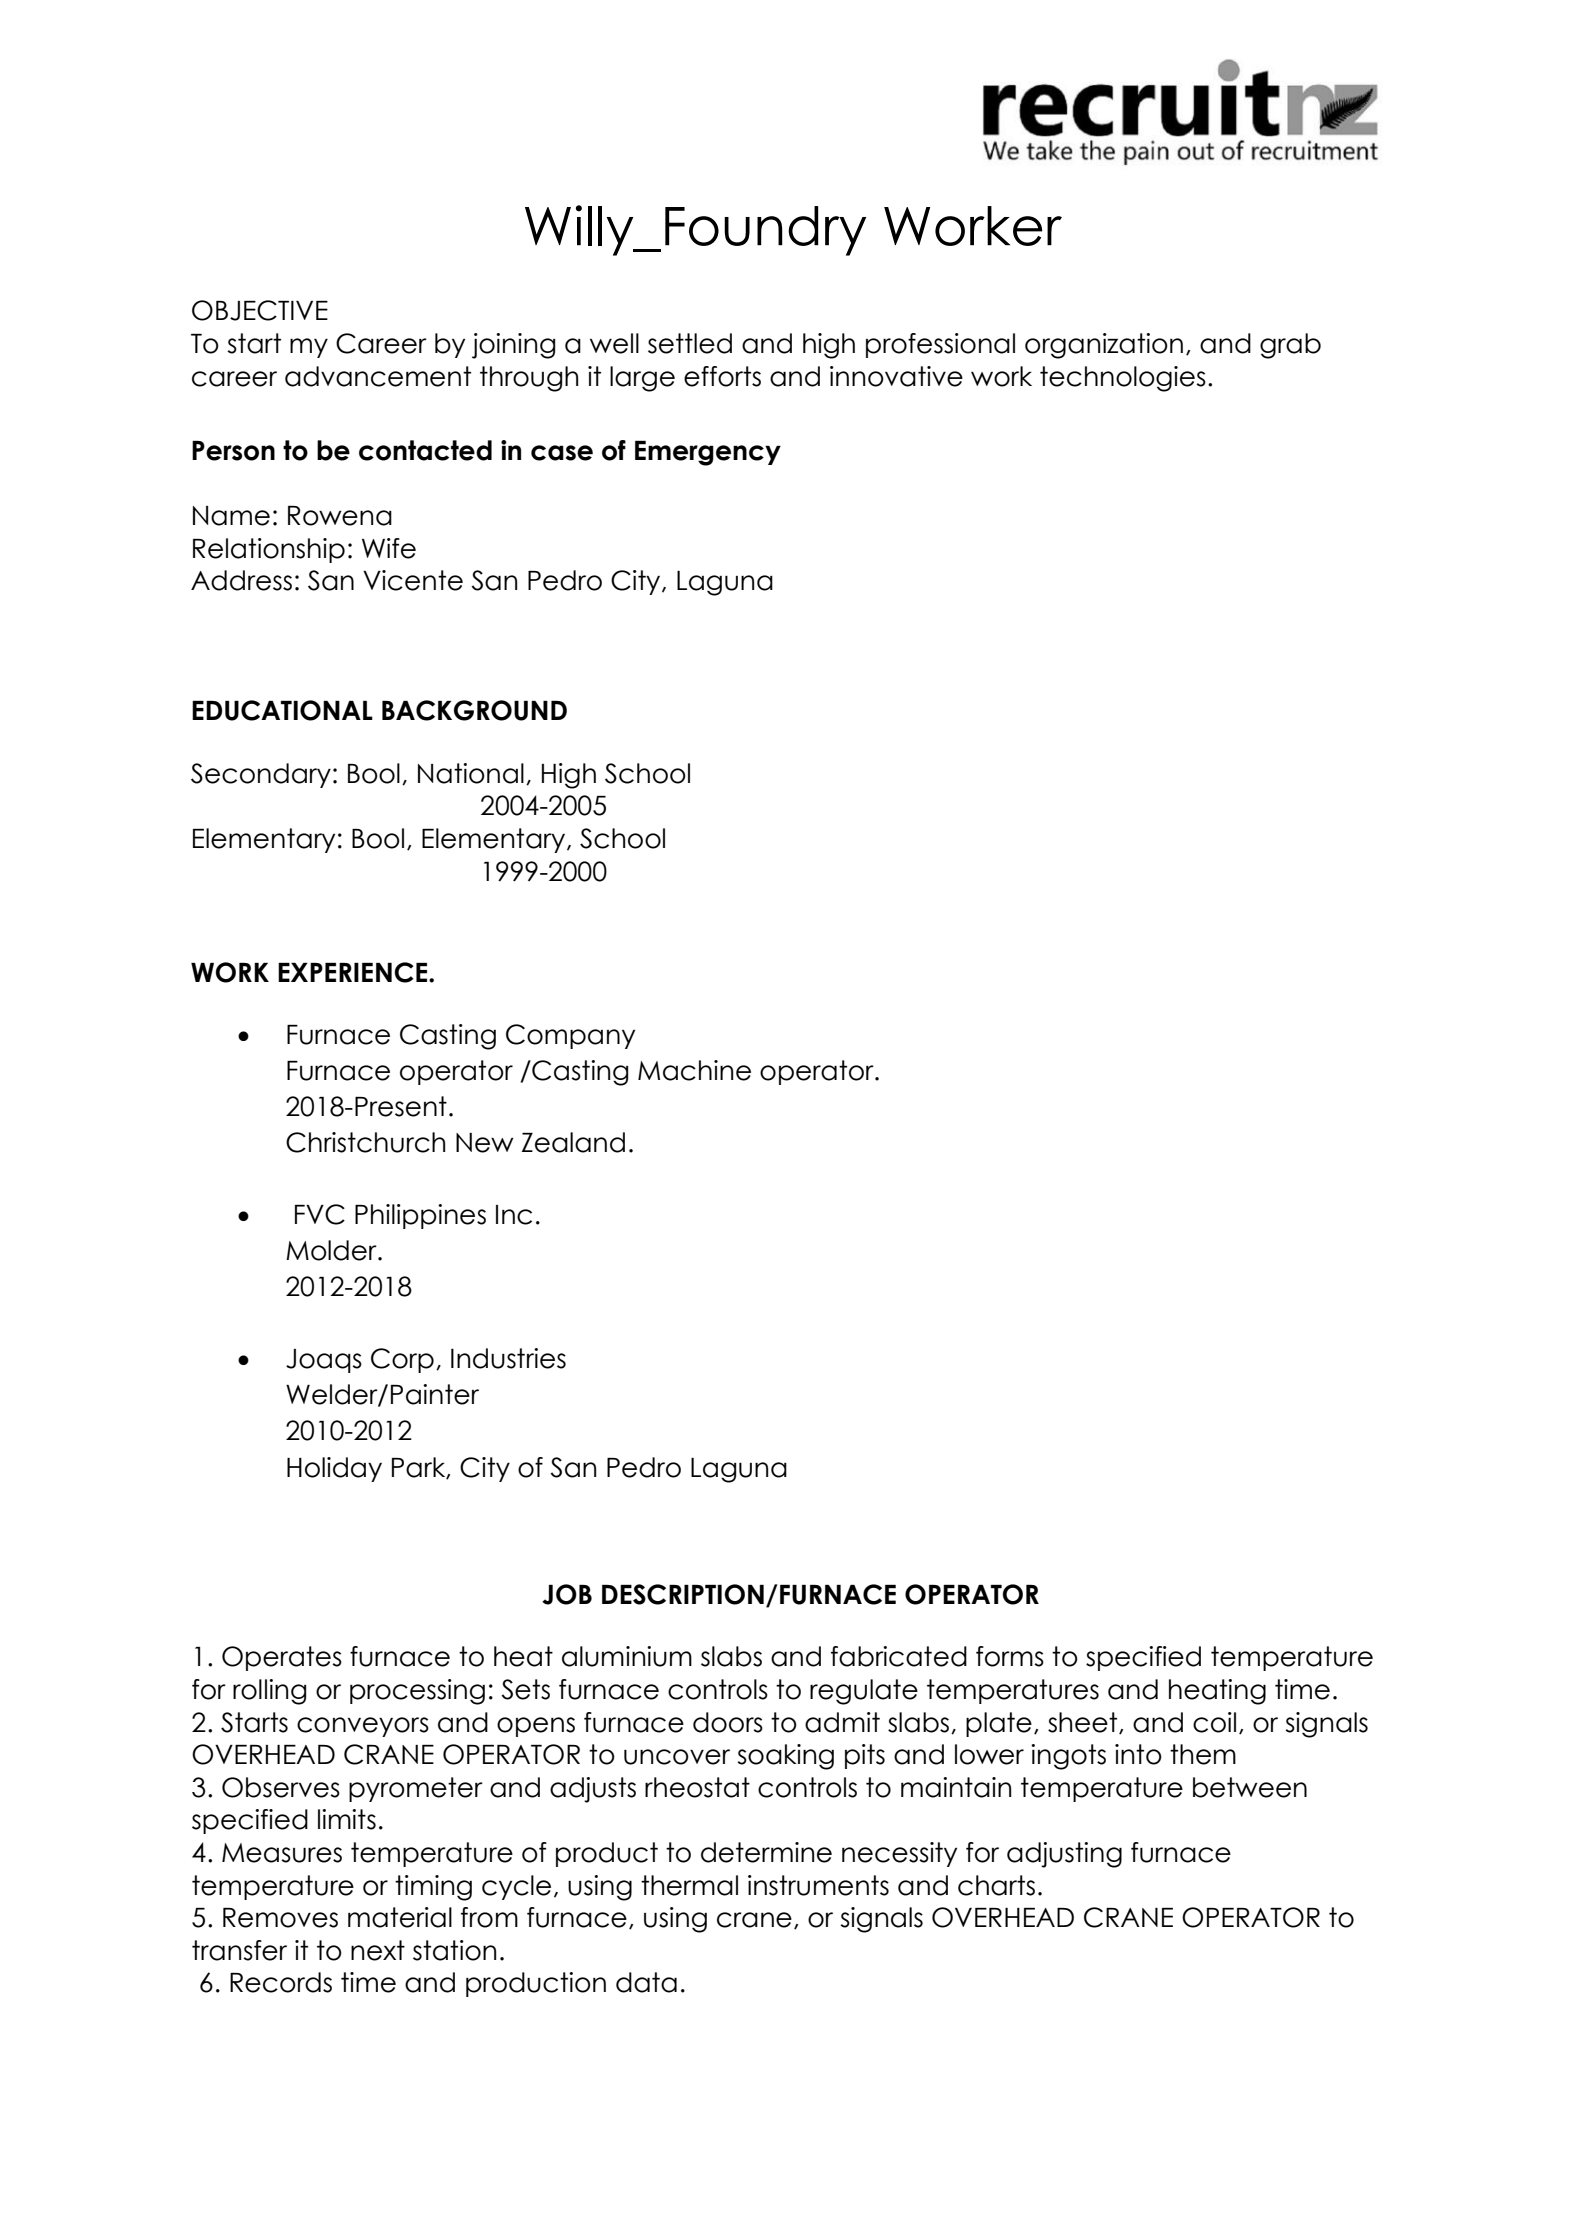 The height and width of the document is (2240, 1584). What do you see at coordinates (1064, 1855) in the document?
I see `adjusting` at bounding box center [1064, 1855].
